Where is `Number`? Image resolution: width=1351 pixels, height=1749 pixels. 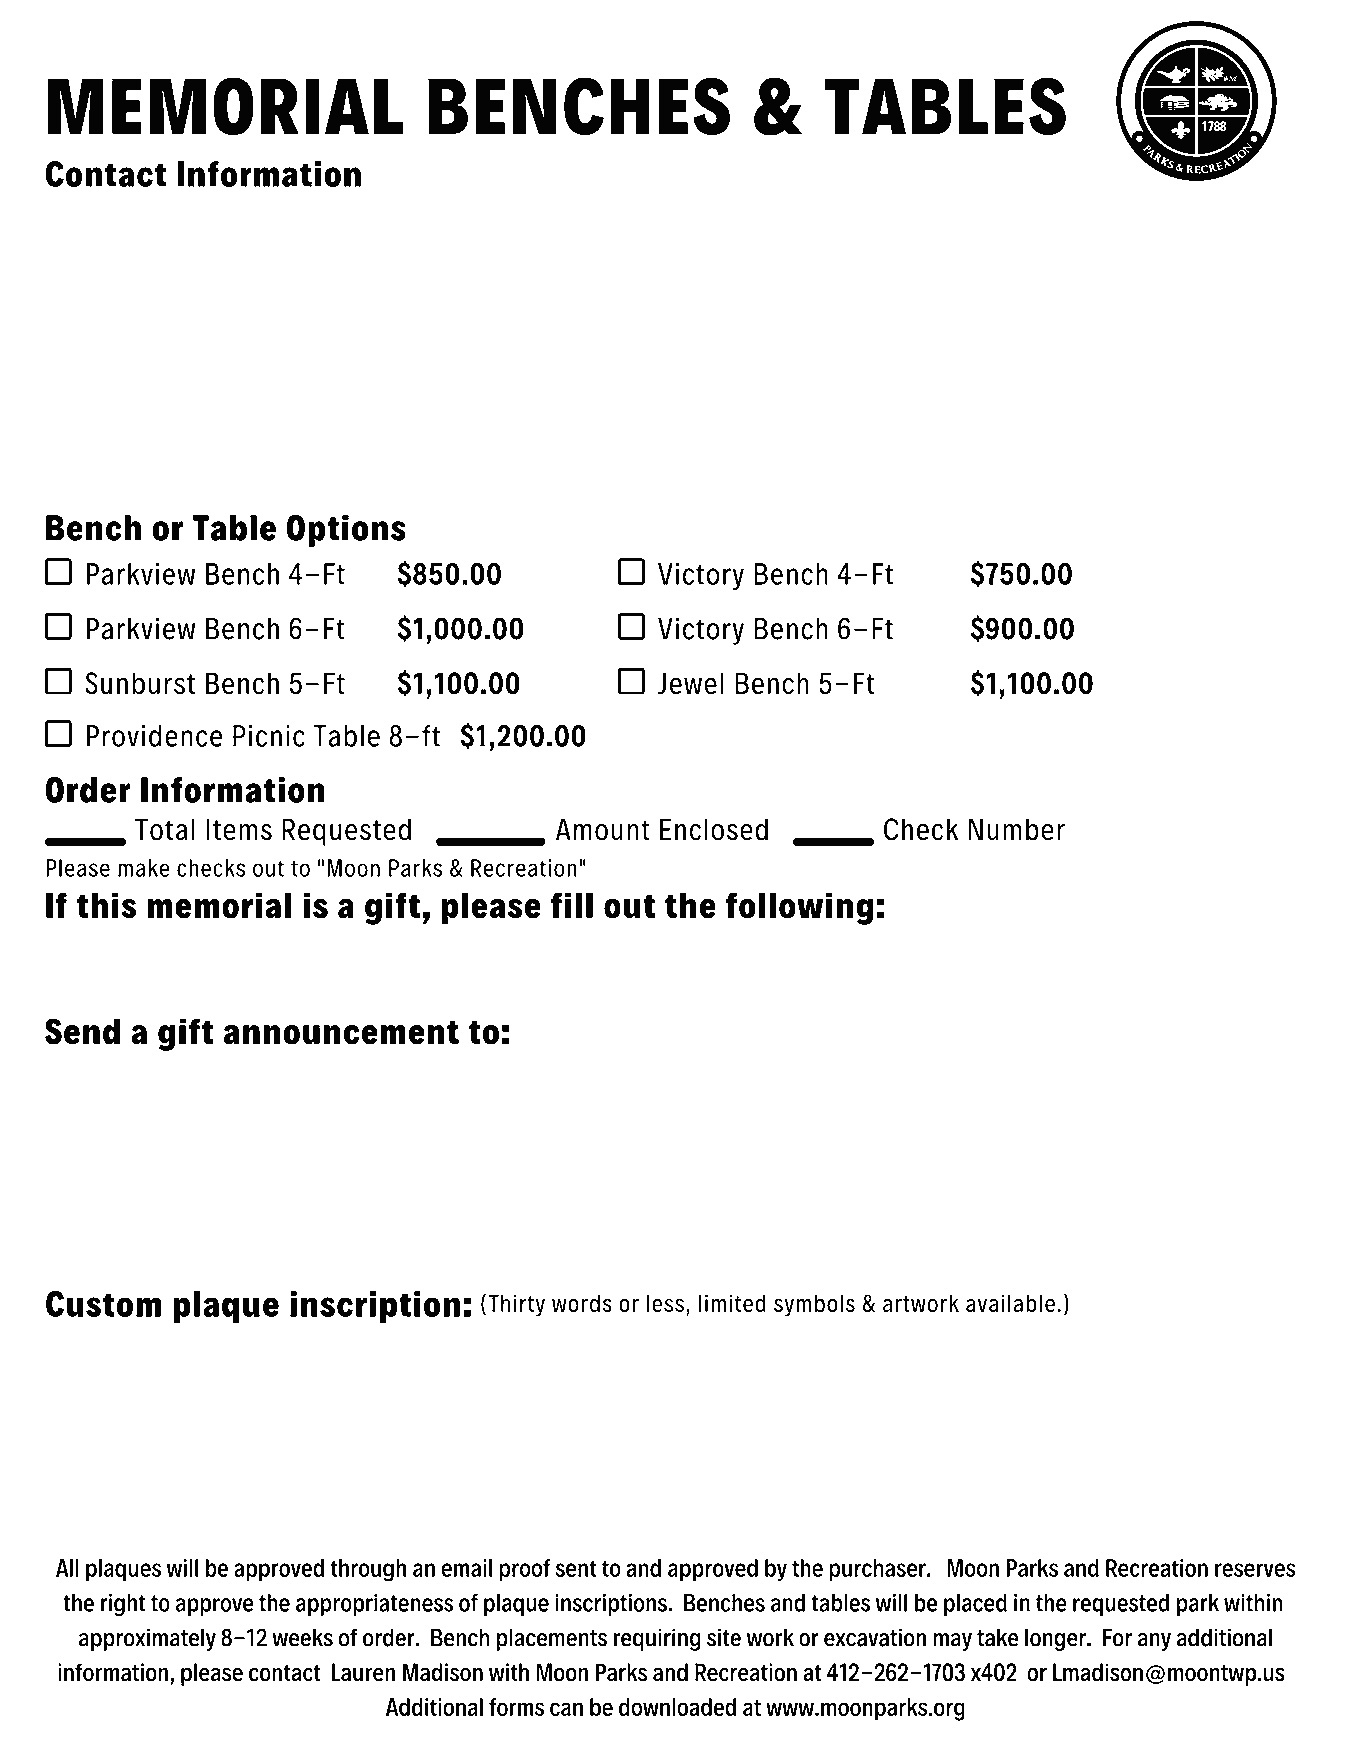
Number is located at coordinates (1016, 829).
